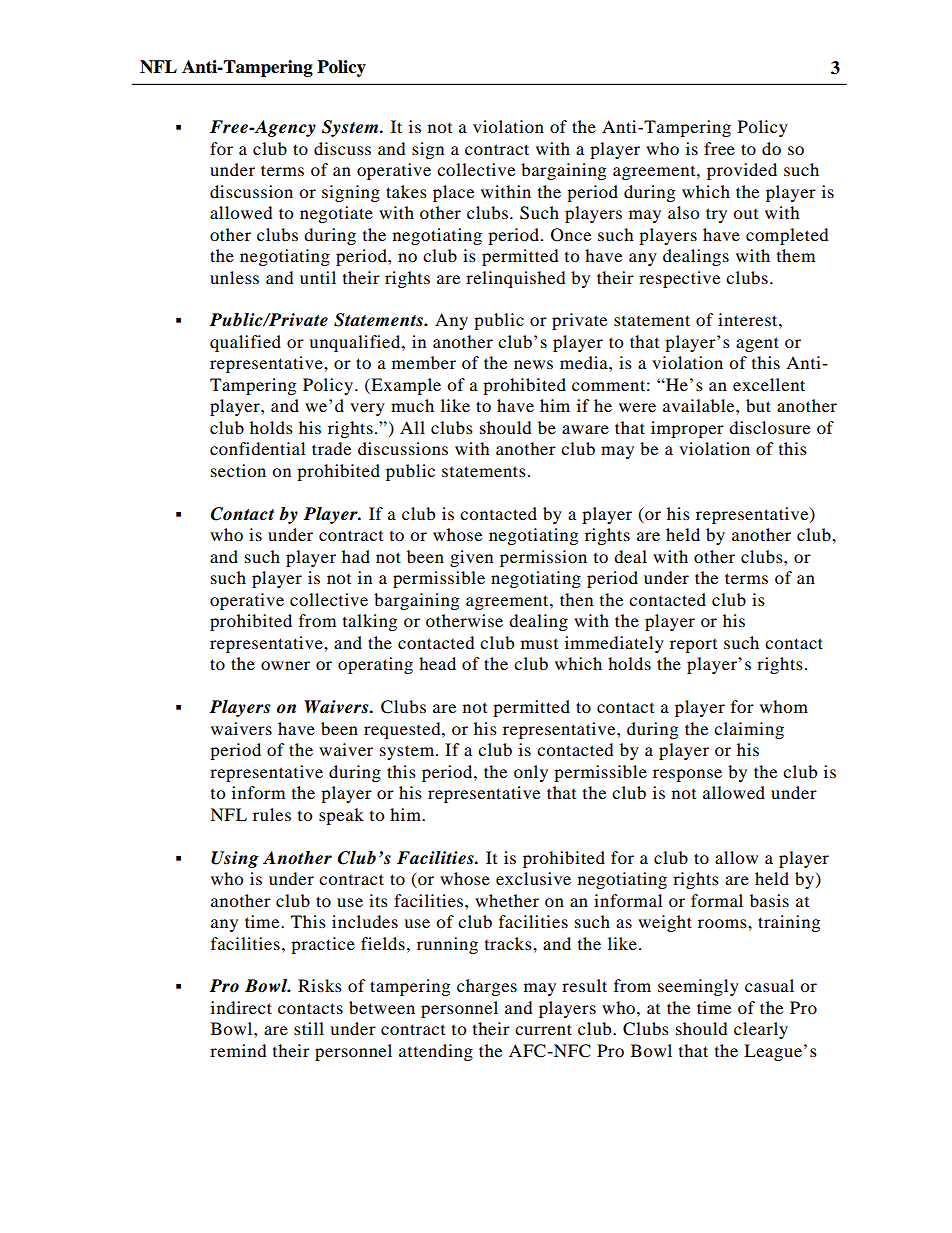 This page has height=1233, width=952. What do you see at coordinates (716, 215) in the page?
I see `try` at bounding box center [716, 215].
